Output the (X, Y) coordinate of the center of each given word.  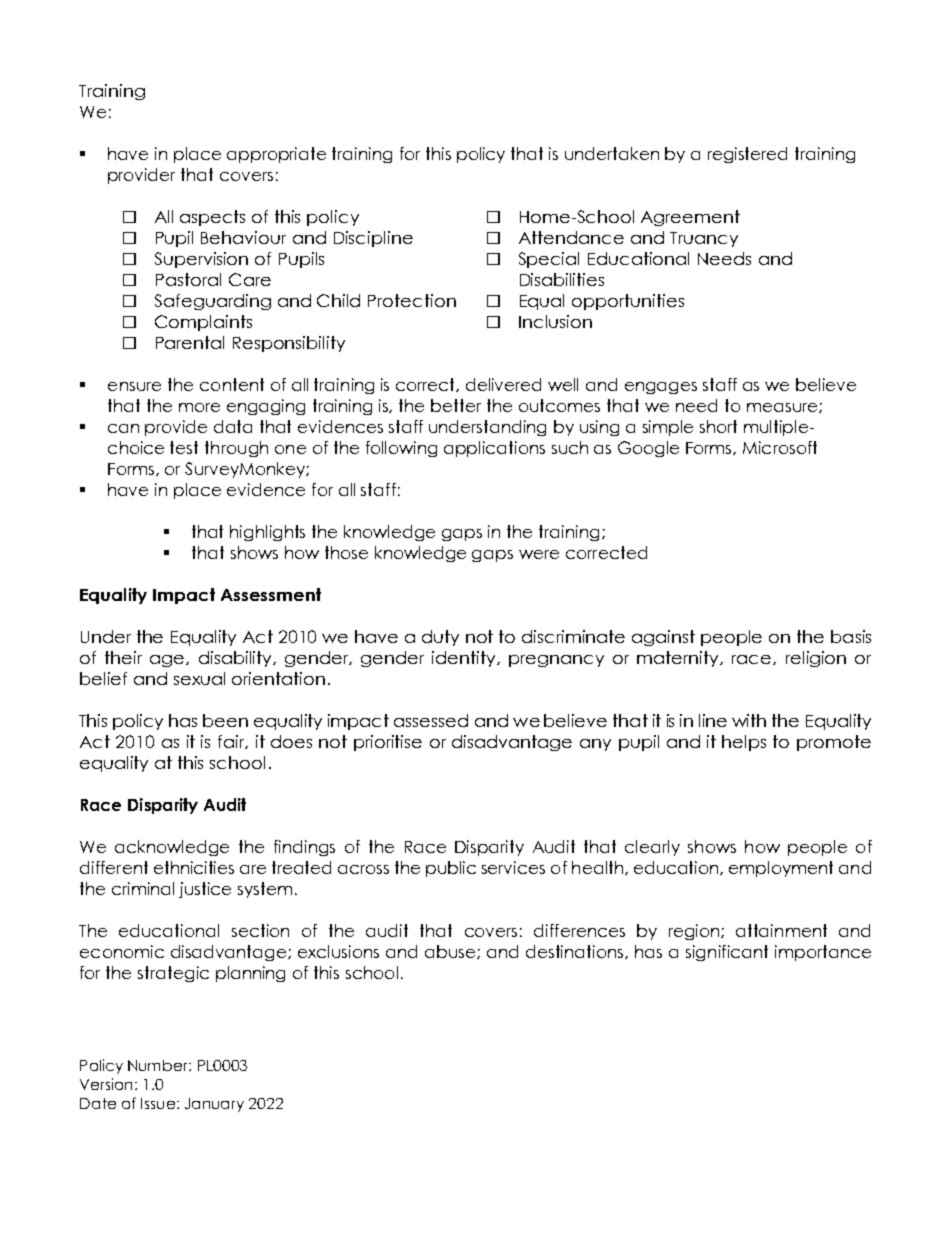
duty (440, 638)
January (214, 1105)
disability (236, 659)
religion (816, 659)
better (456, 405)
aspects (212, 218)
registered (747, 155)
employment (781, 869)
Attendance (571, 237)
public (451, 869)
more (199, 407)
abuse (451, 952)
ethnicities (194, 867)
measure (783, 408)
